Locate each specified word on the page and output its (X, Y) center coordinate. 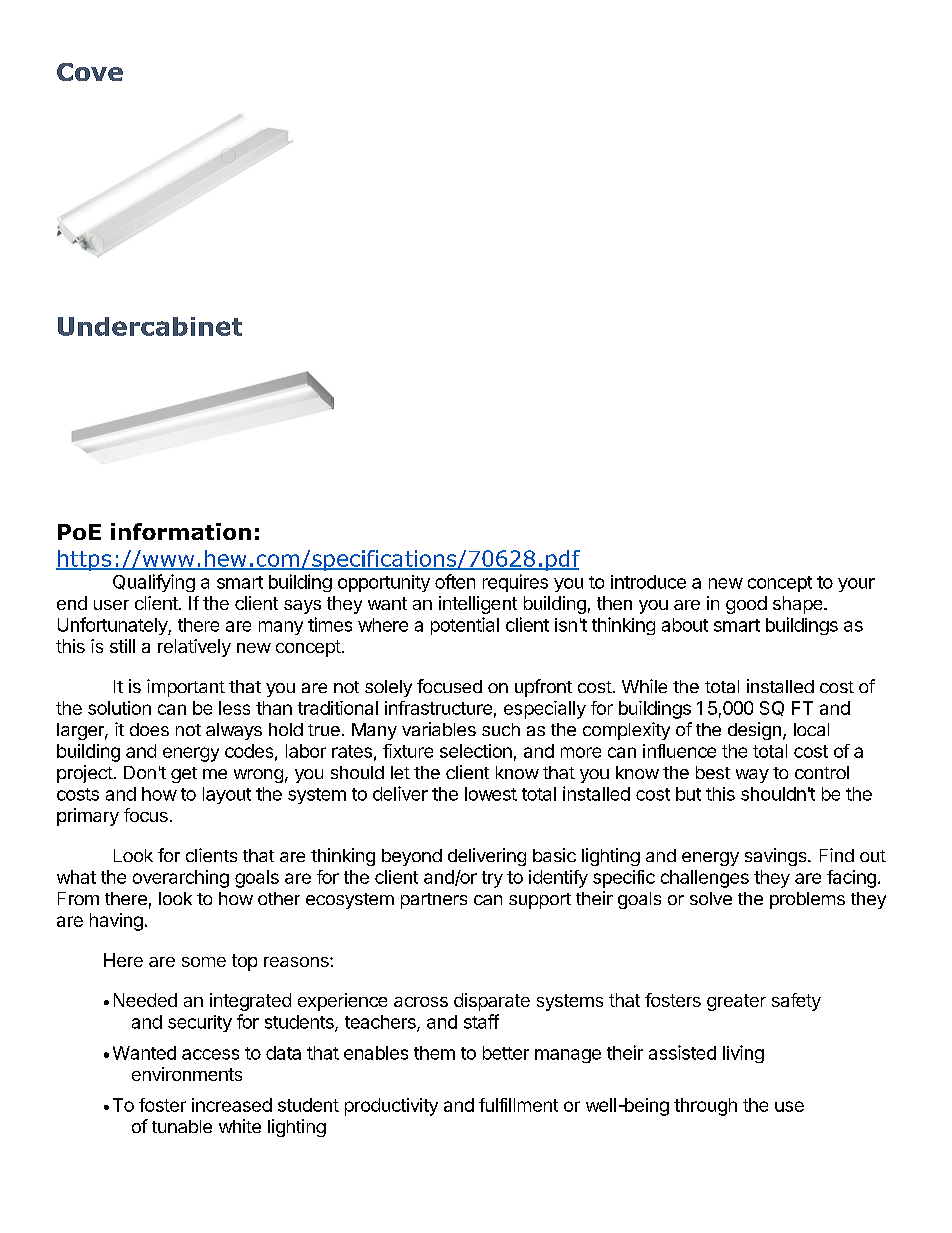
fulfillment (518, 1105)
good (746, 605)
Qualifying (154, 583)
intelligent (478, 605)
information (181, 531)
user (111, 605)
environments (187, 1074)
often (455, 581)
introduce (648, 582)
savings (777, 857)
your (856, 585)
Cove (90, 72)
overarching (181, 879)
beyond (412, 857)
